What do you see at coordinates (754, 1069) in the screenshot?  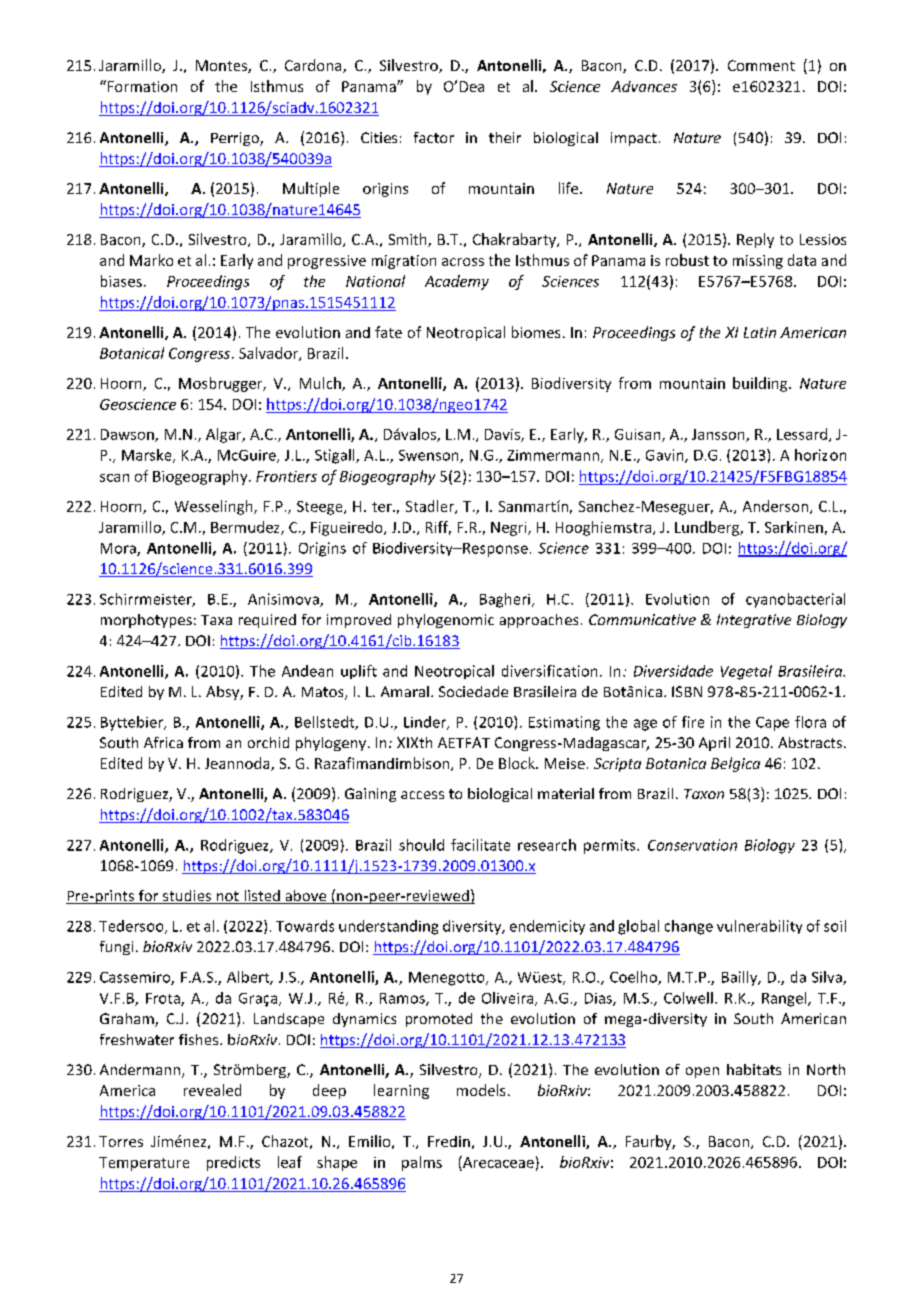 I see `habitats` at bounding box center [754, 1069].
